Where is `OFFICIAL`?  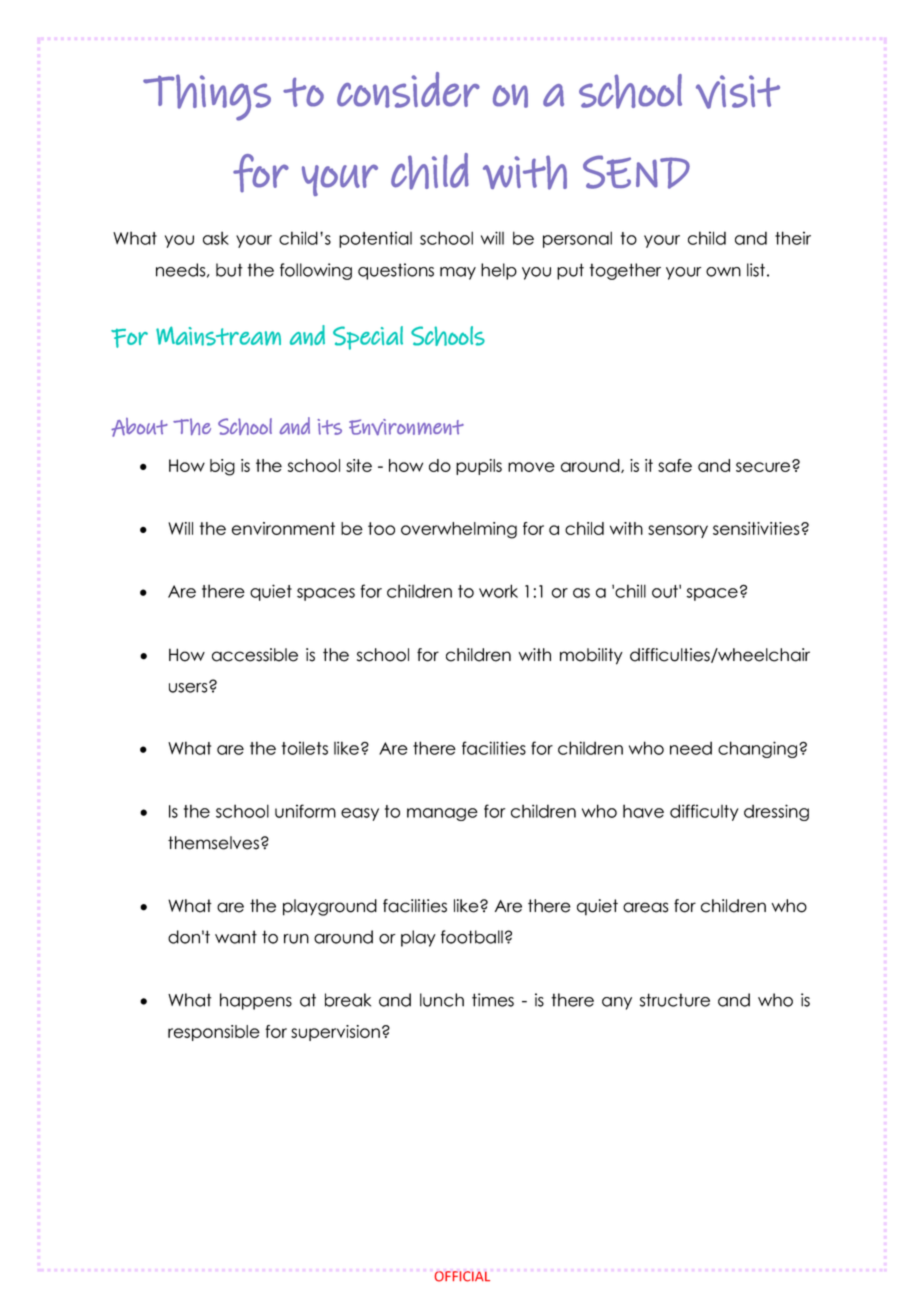
OFFICIAL is located at coordinates (462, 1276).
